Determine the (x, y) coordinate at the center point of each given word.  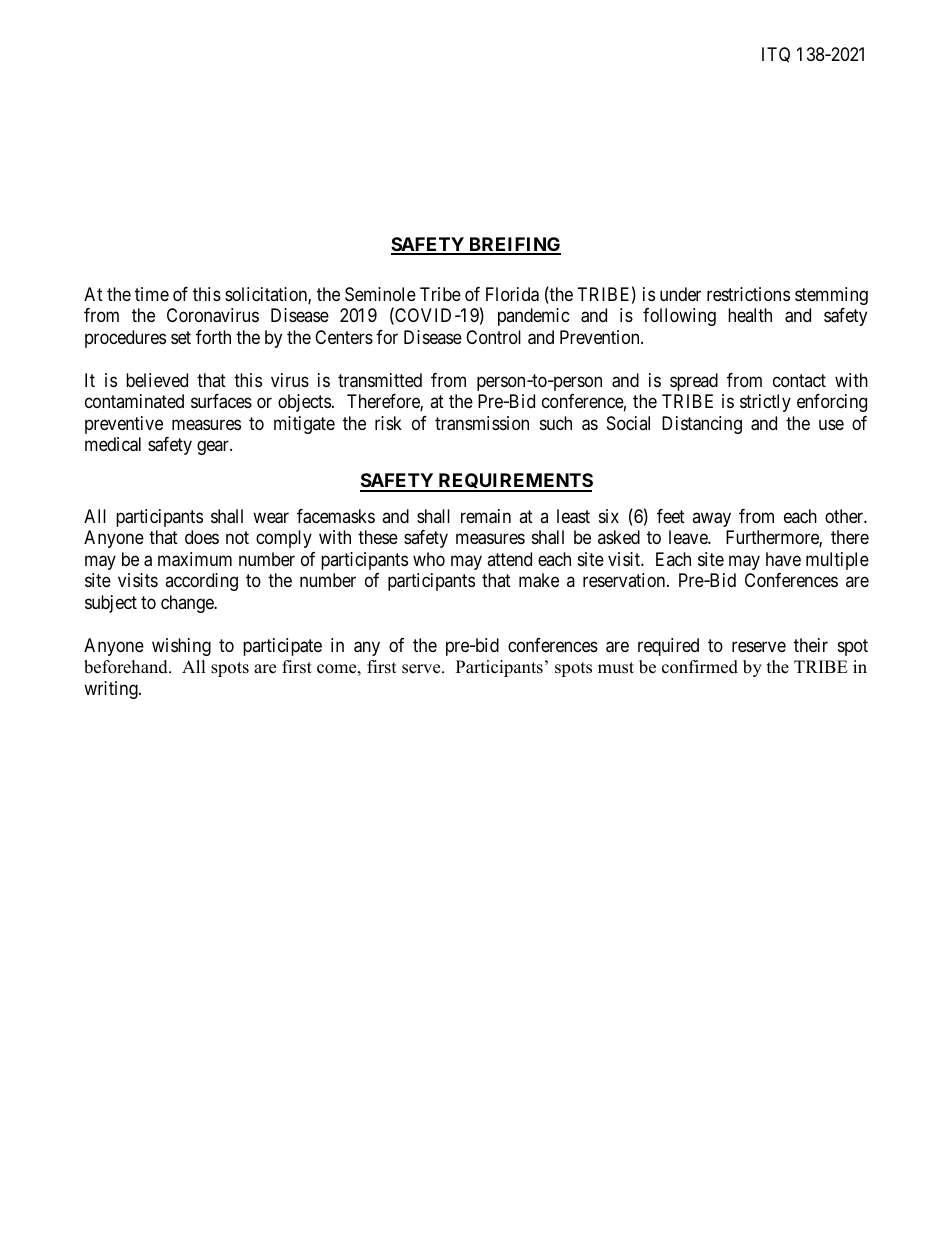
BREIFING (514, 245)
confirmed (700, 667)
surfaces (221, 401)
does (202, 537)
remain (486, 516)
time (152, 294)
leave (689, 537)
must (616, 668)
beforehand (127, 667)
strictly (765, 403)
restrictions (748, 294)
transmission (482, 423)
